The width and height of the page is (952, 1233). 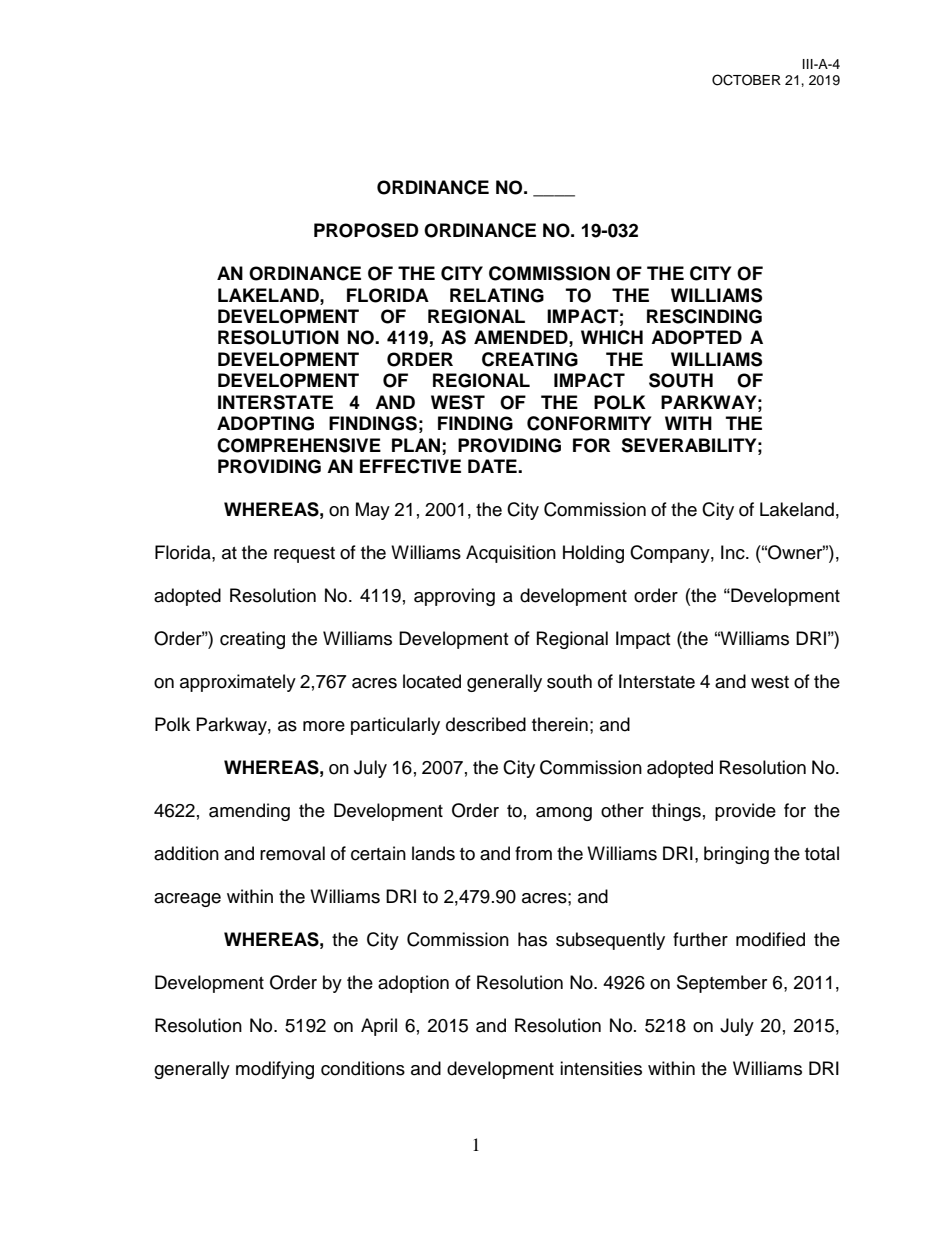 I want to click on more, so click(x=324, y=726).
